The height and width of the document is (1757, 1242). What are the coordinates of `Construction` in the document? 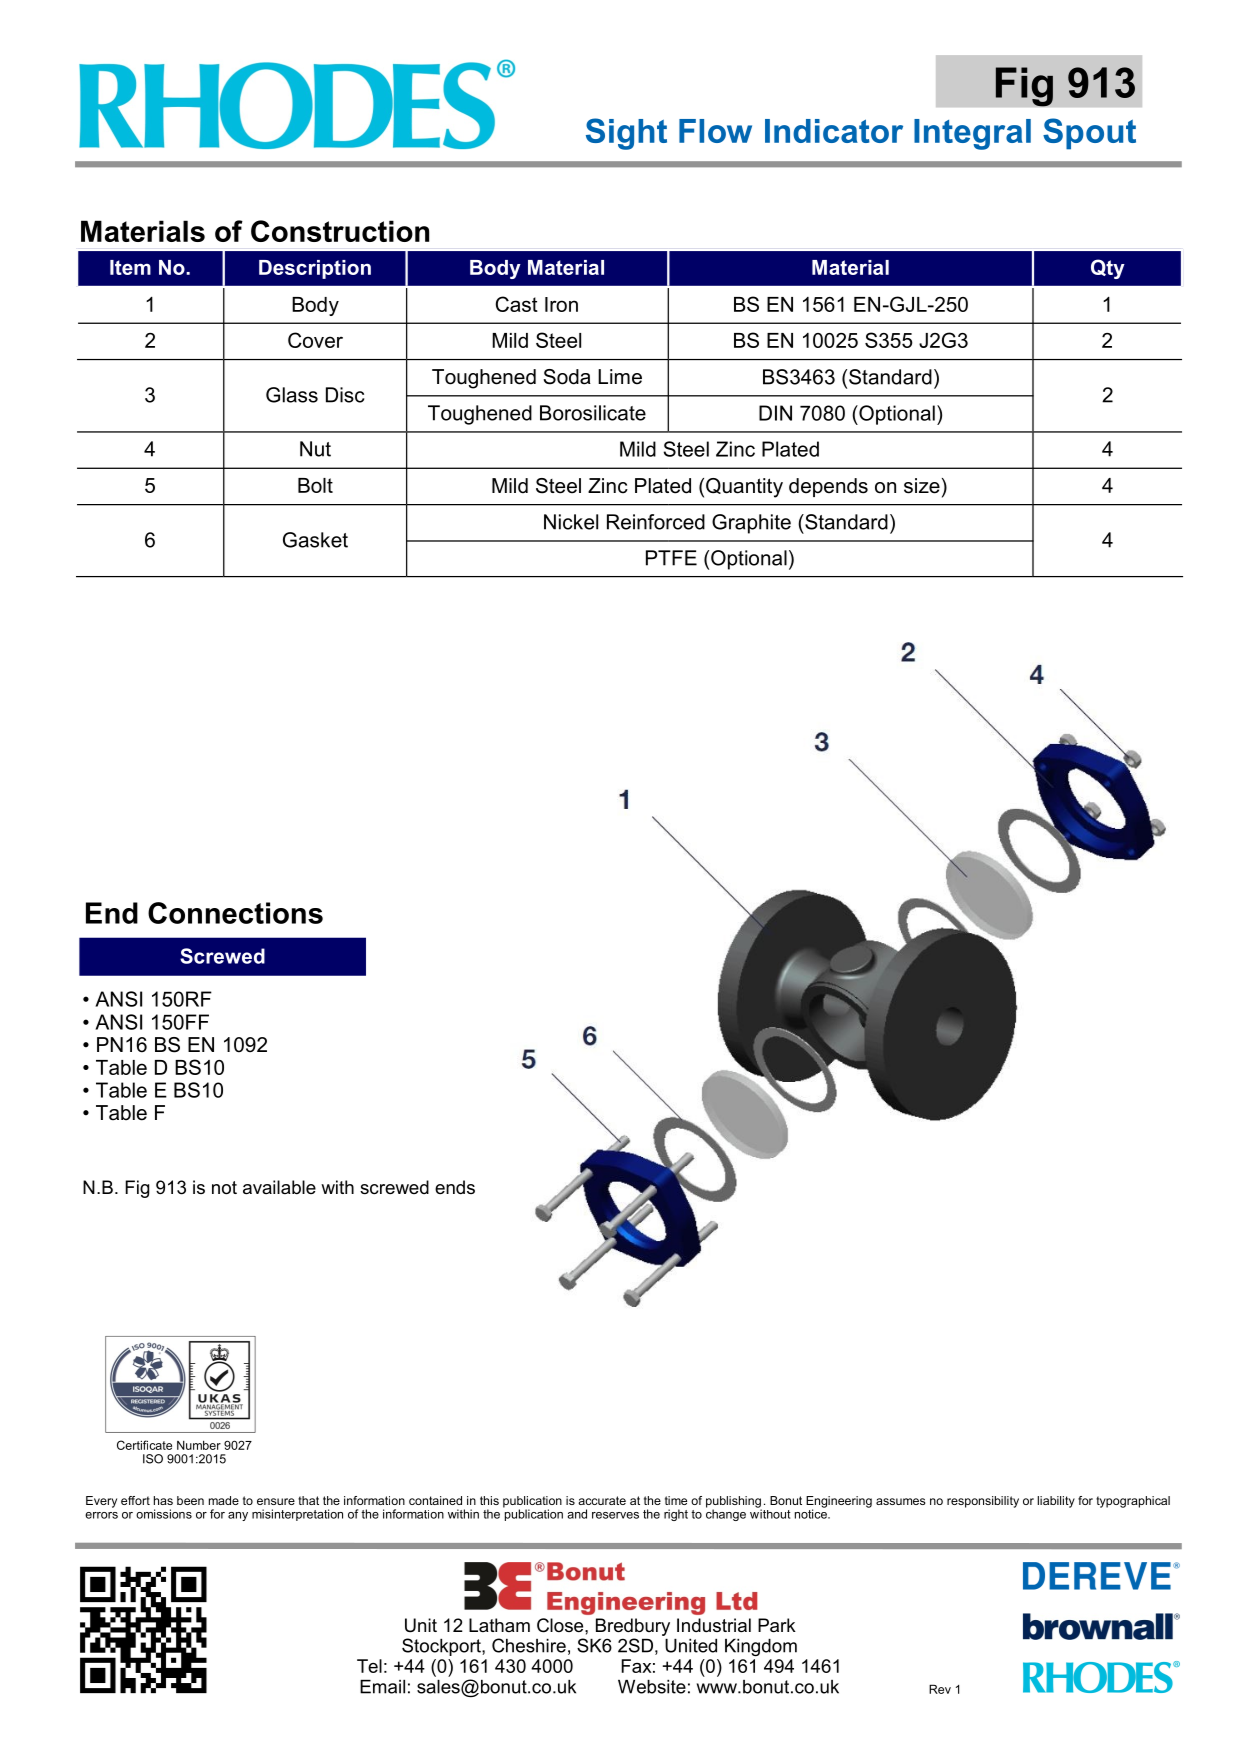 It's located at (340, 231).
